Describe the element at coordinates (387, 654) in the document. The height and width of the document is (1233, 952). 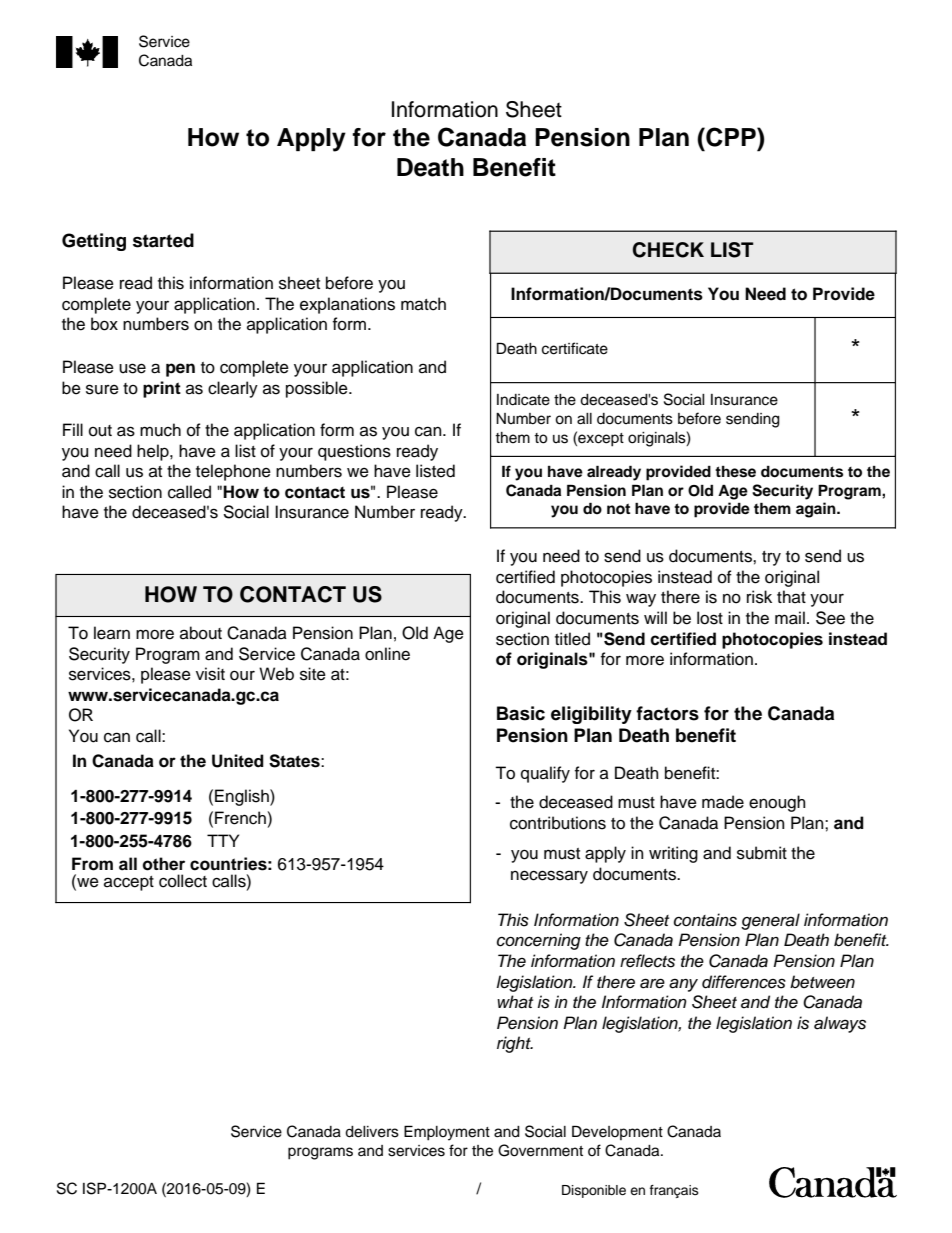
I see `online` at that location.
